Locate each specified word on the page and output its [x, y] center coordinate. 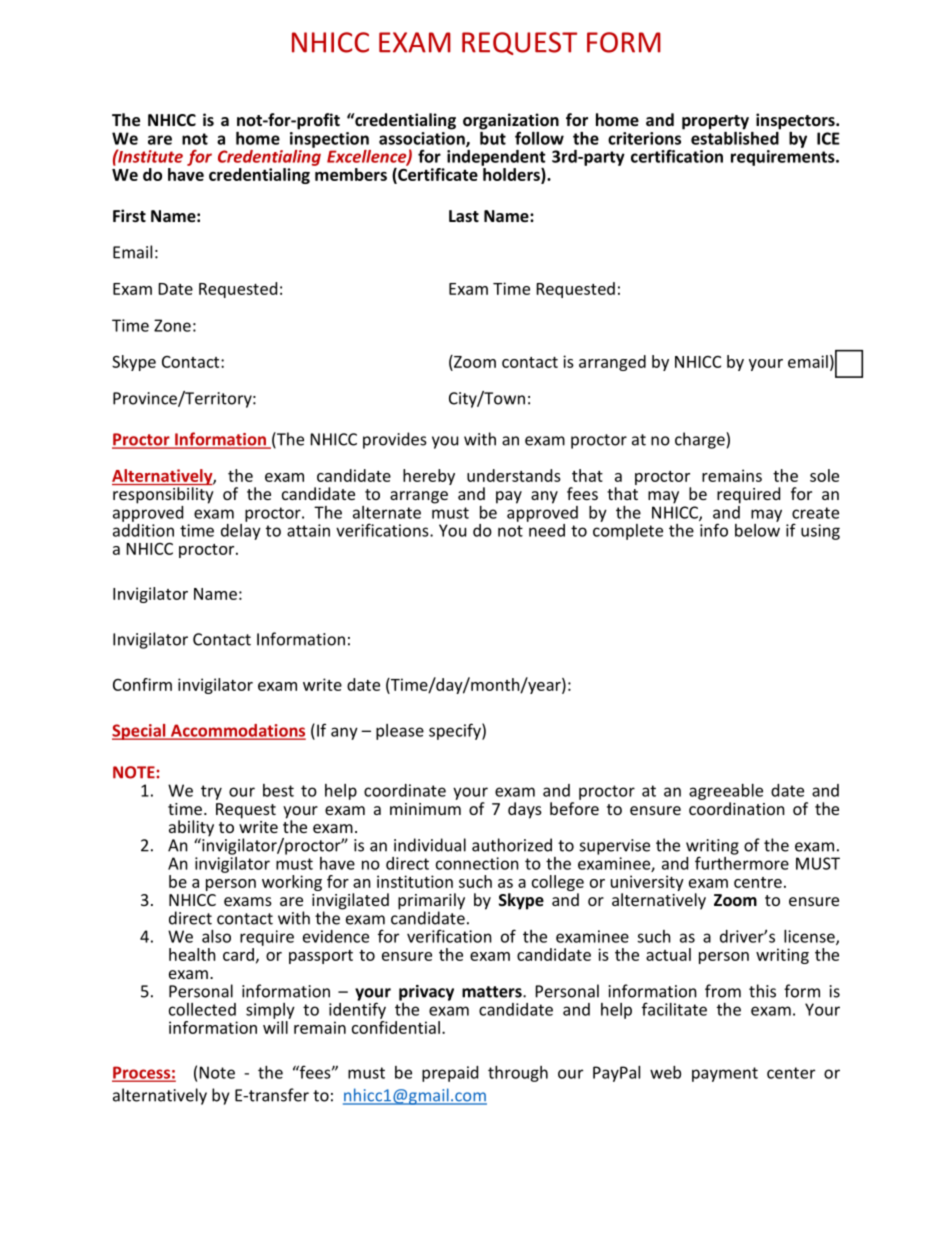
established [736, 137]
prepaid [450, 1074]
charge [701, 440]
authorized [512, 845]
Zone [172, 325]
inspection [329, 140]
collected [202, 1009]
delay [241, 530]
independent [496, 159]
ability [191, 829]
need [546, 529]
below [757, 529]
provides [395, 440]
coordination [737, 808]
